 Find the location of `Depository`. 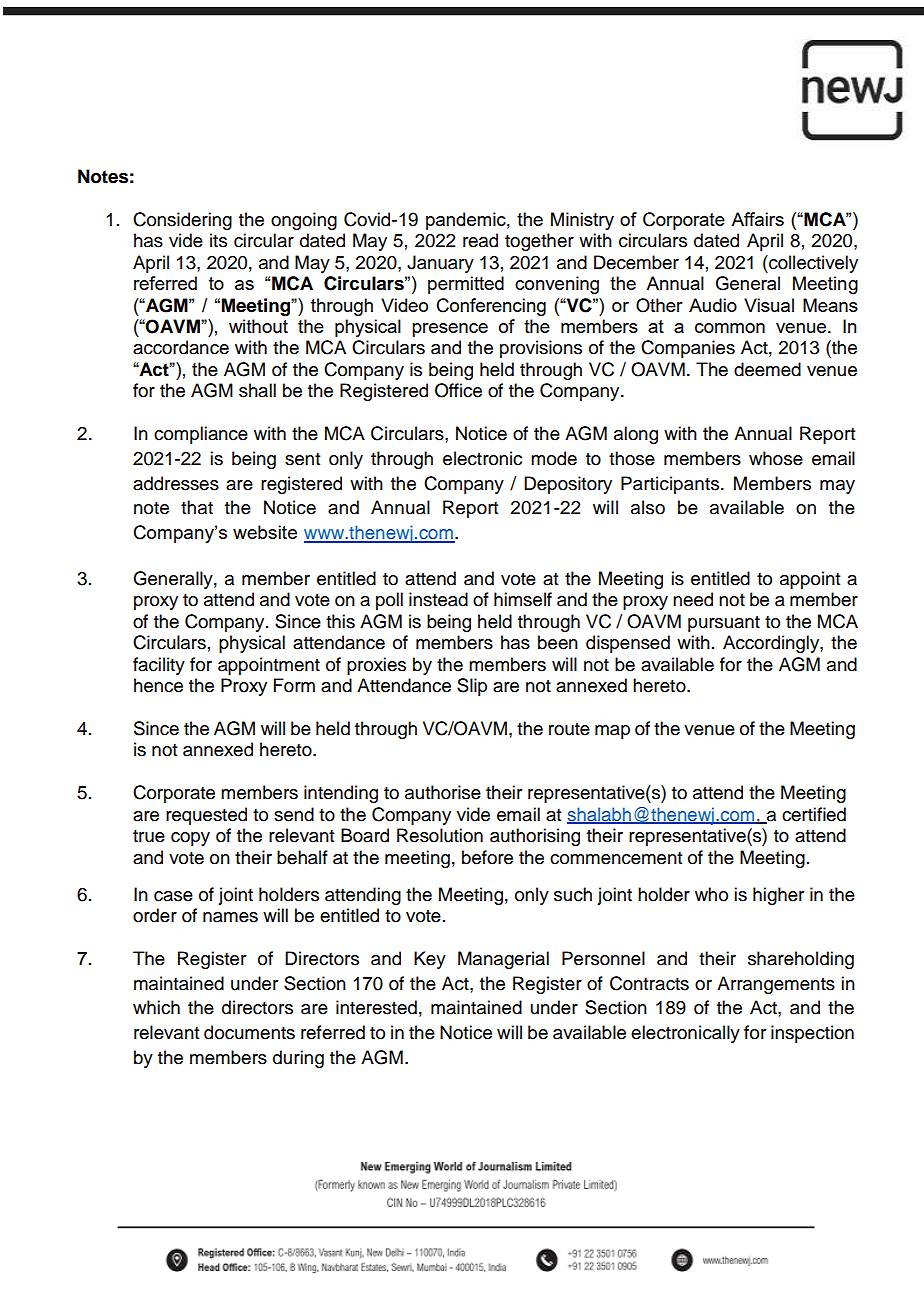

Depository is located at coordinates (568, 485).
